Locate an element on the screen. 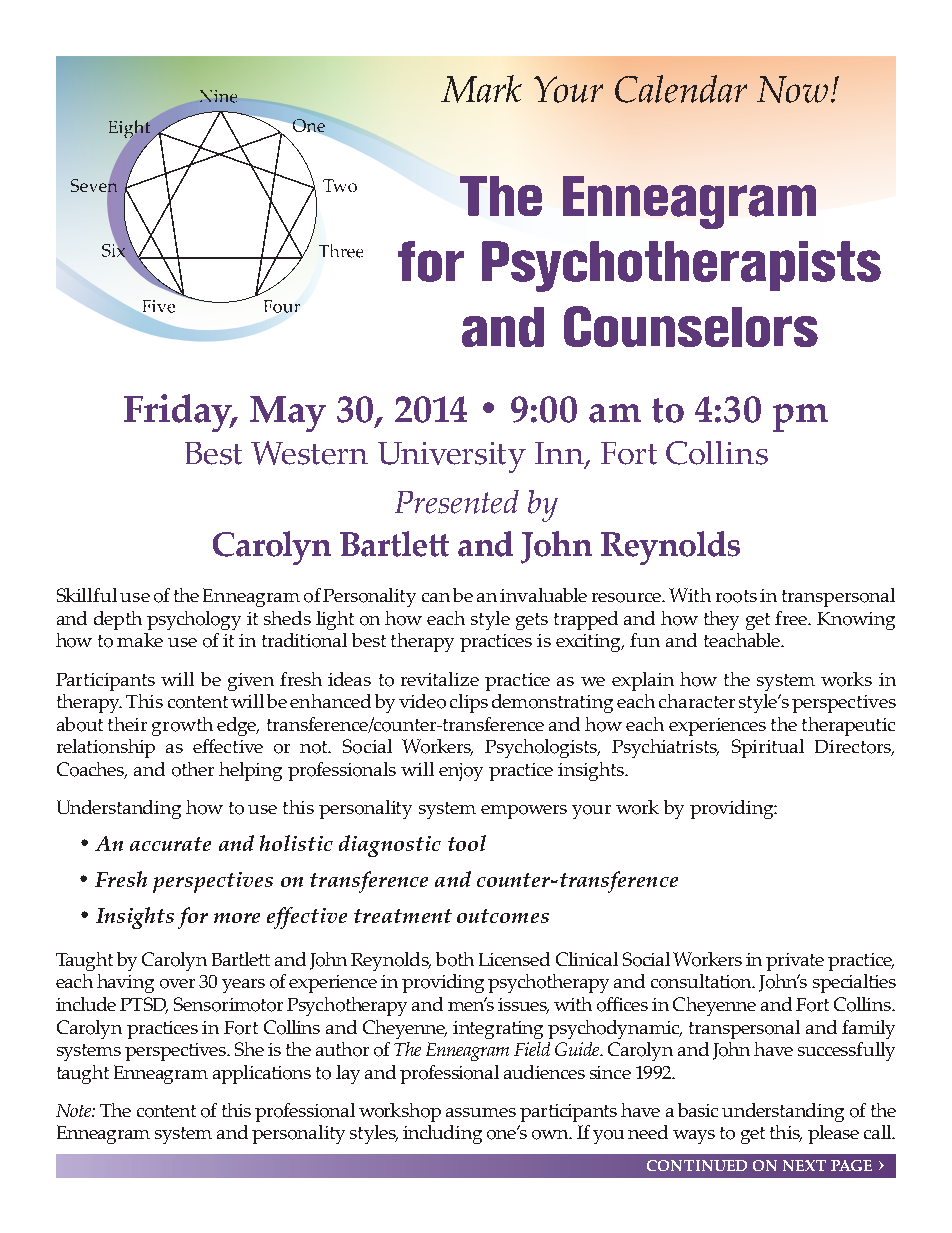  Counselors is located at coordinates (691, 326).
